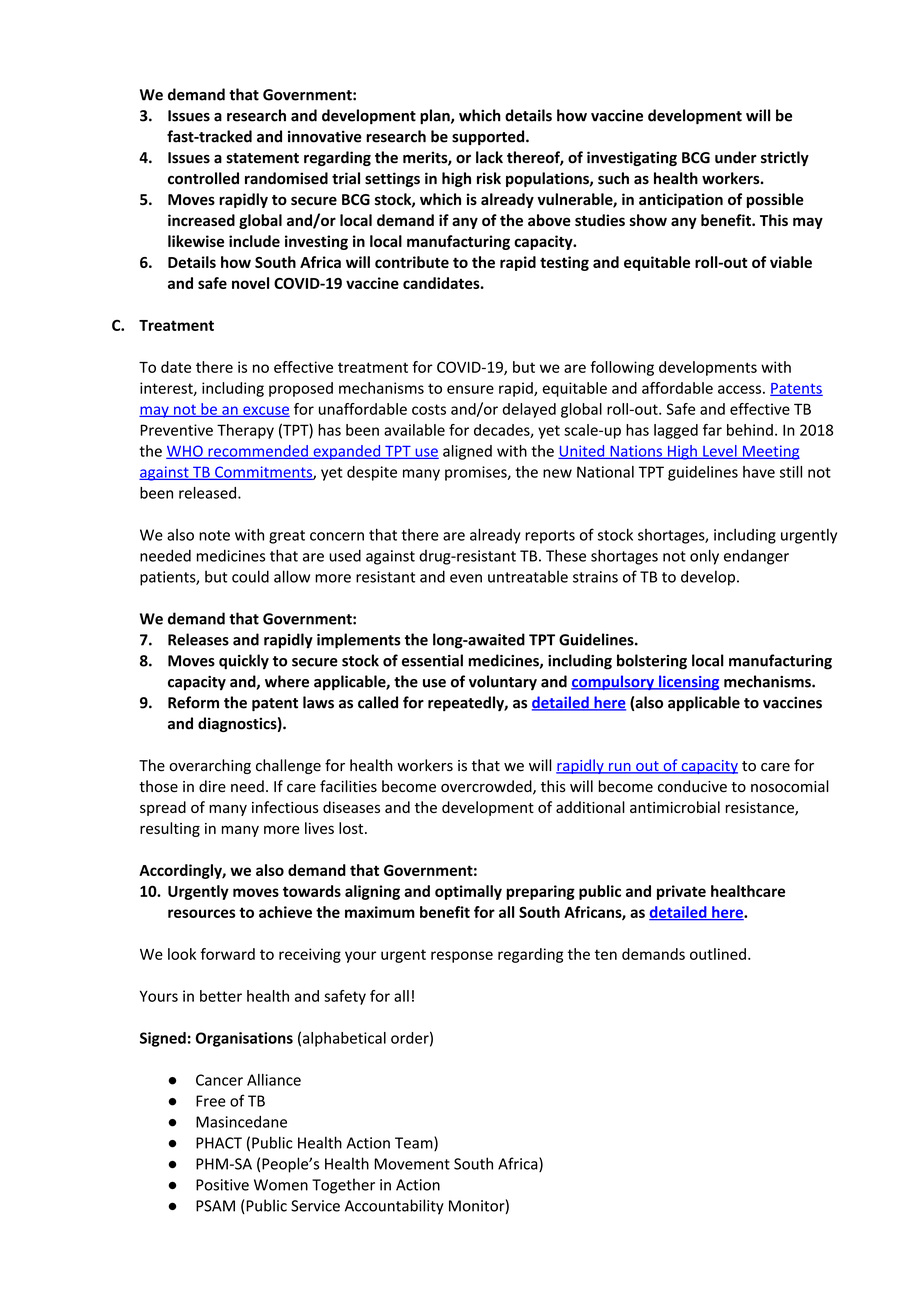 This screenshot has height=1308, width=924. I want to click on ensure, so click(470, 389).
